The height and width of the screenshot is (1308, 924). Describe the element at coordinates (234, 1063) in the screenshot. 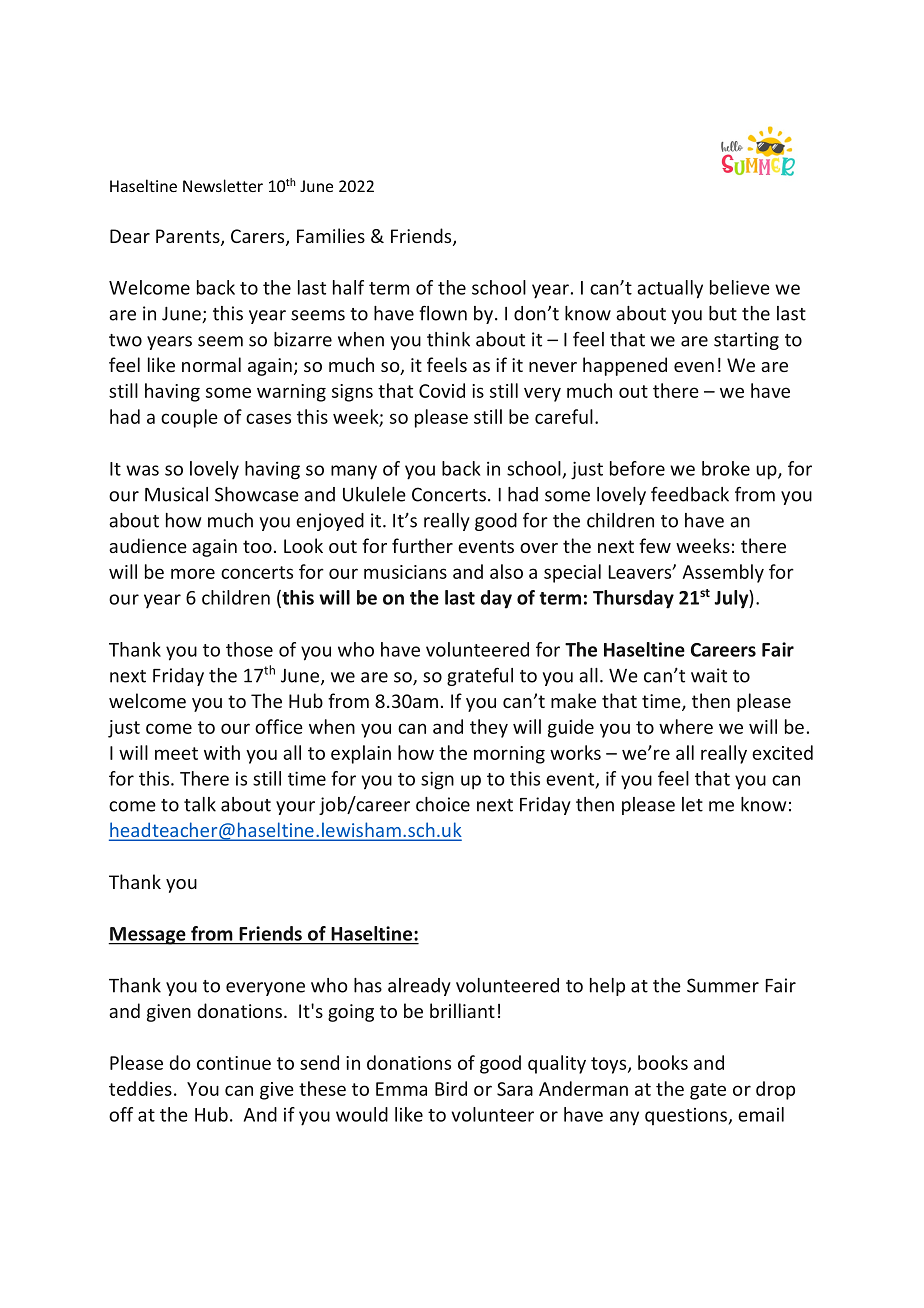

I see `continue` at that location.
